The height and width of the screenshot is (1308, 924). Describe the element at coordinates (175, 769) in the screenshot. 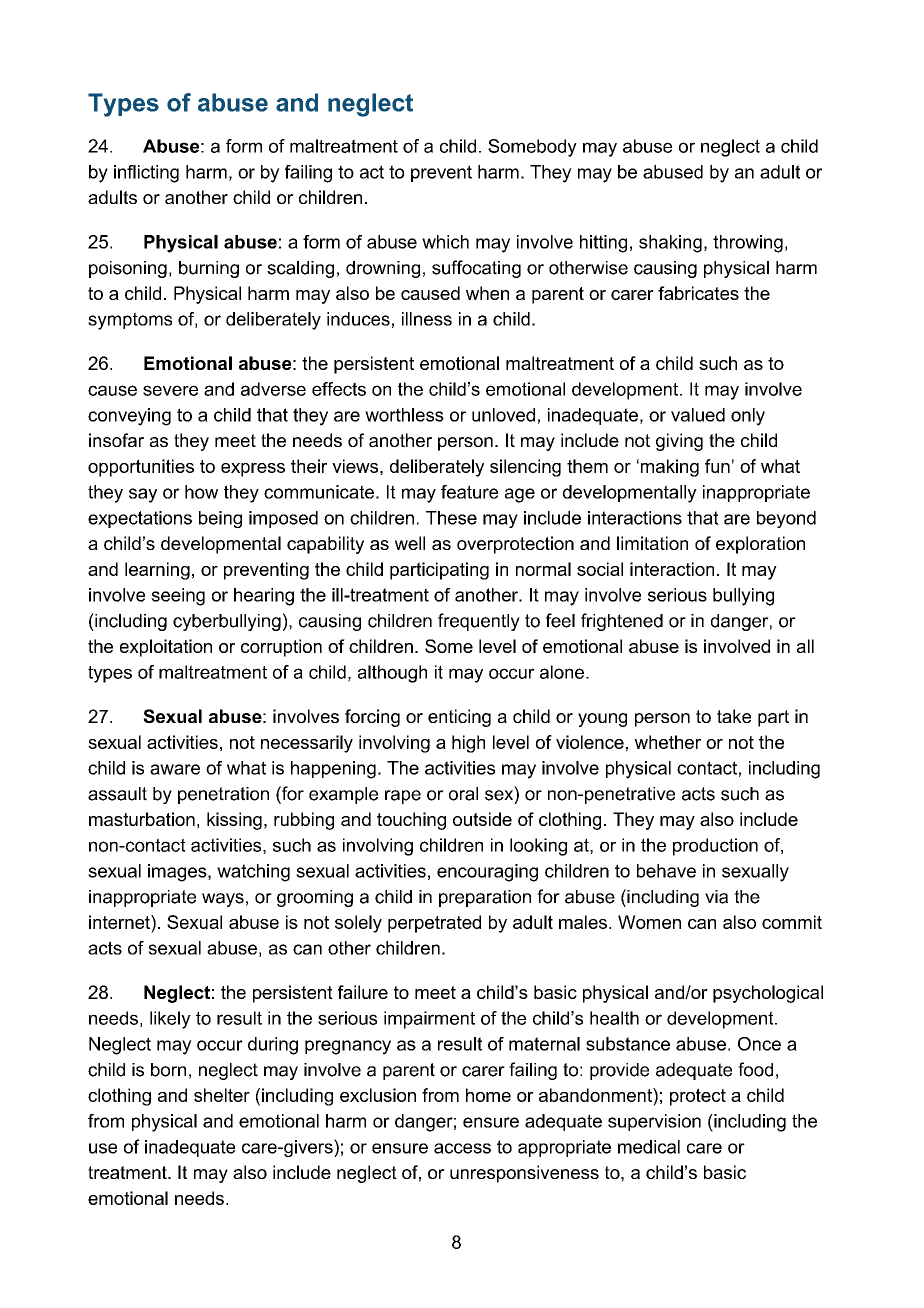

I see `aware` at that location.
